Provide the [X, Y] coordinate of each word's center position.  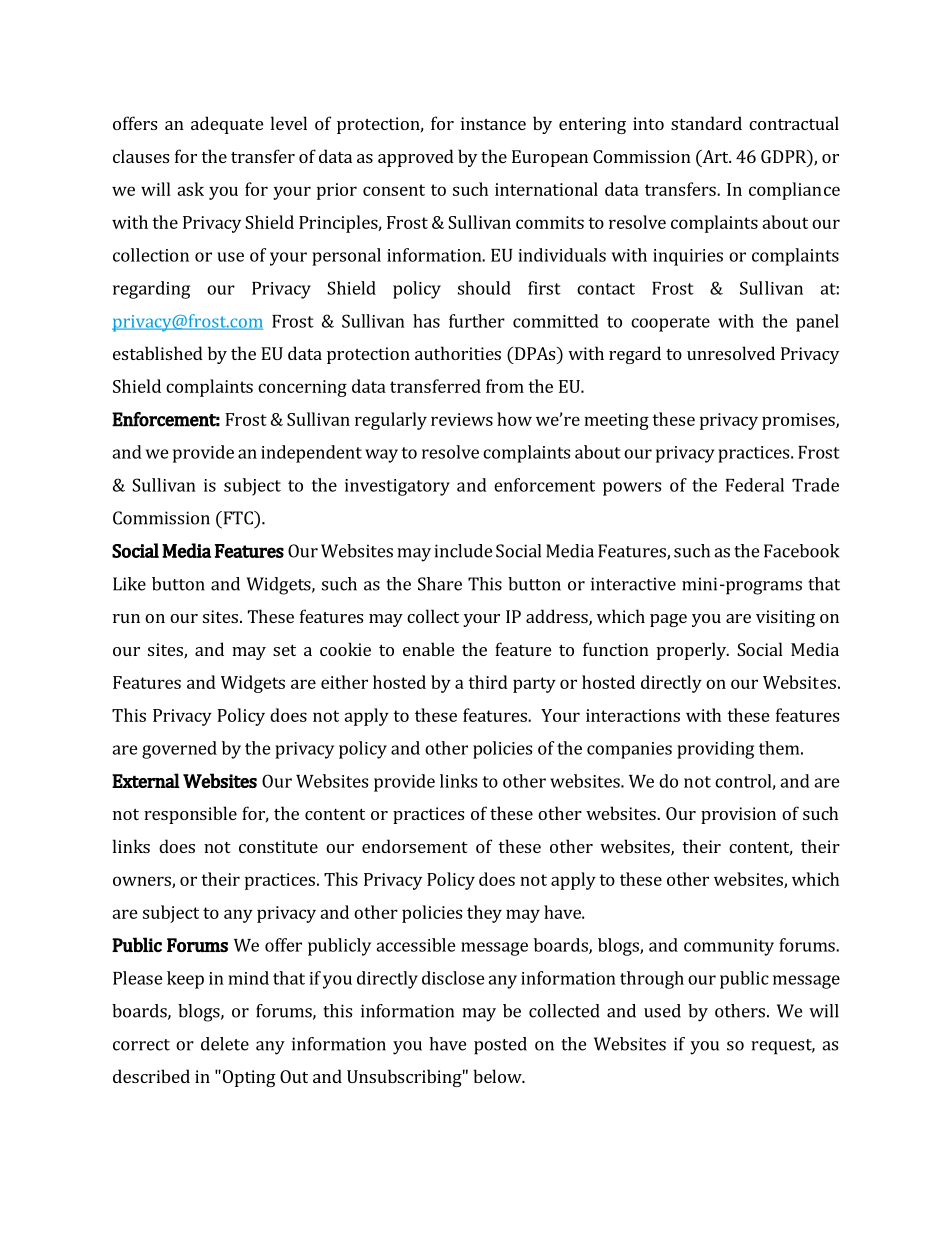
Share [440, 584]
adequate [227, 125]
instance [493, 123]
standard [706, 123]
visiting [785, 618]
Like [129, 584]
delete [225, 1044]
